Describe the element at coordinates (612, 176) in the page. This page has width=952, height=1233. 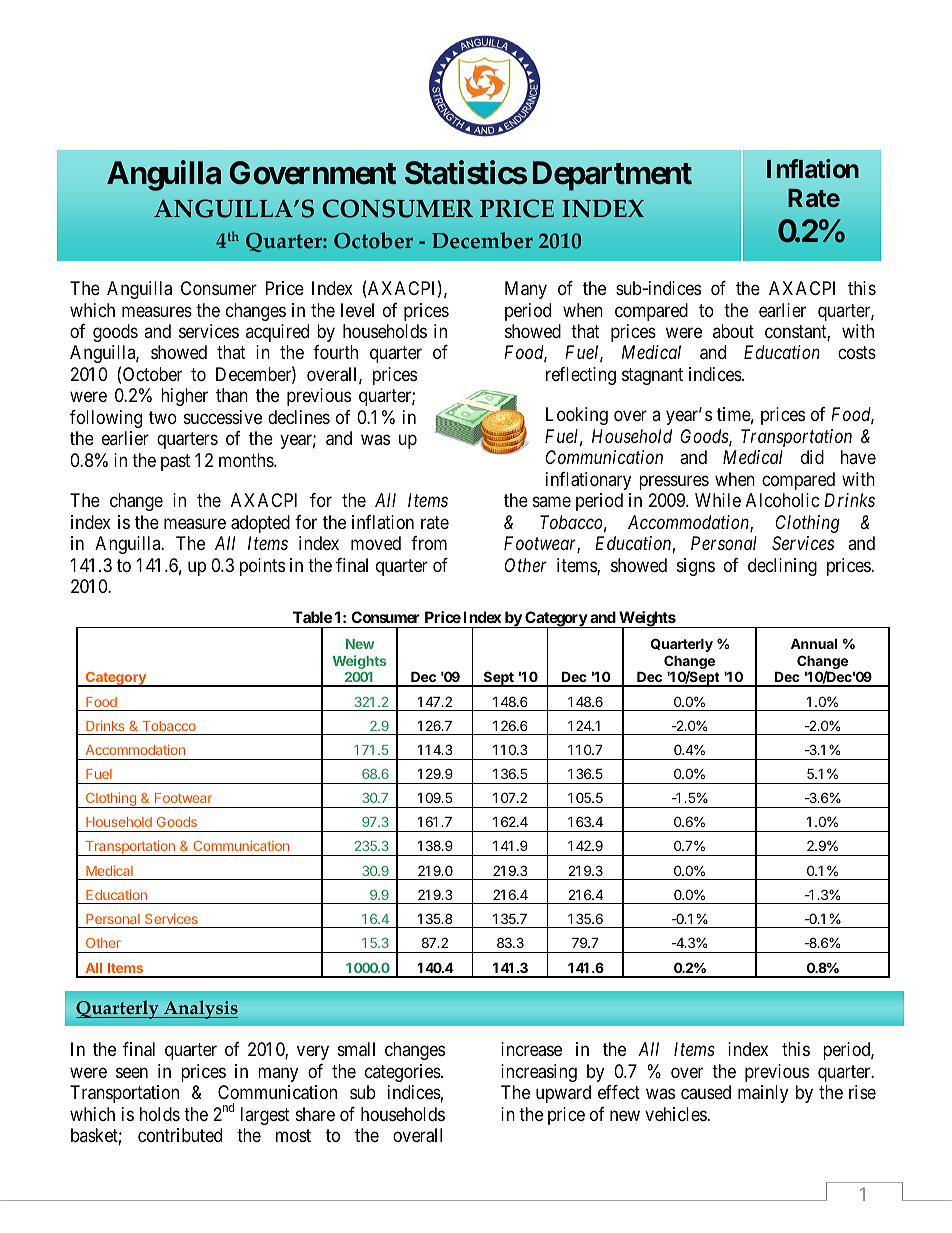
I see `Department` at that location.
